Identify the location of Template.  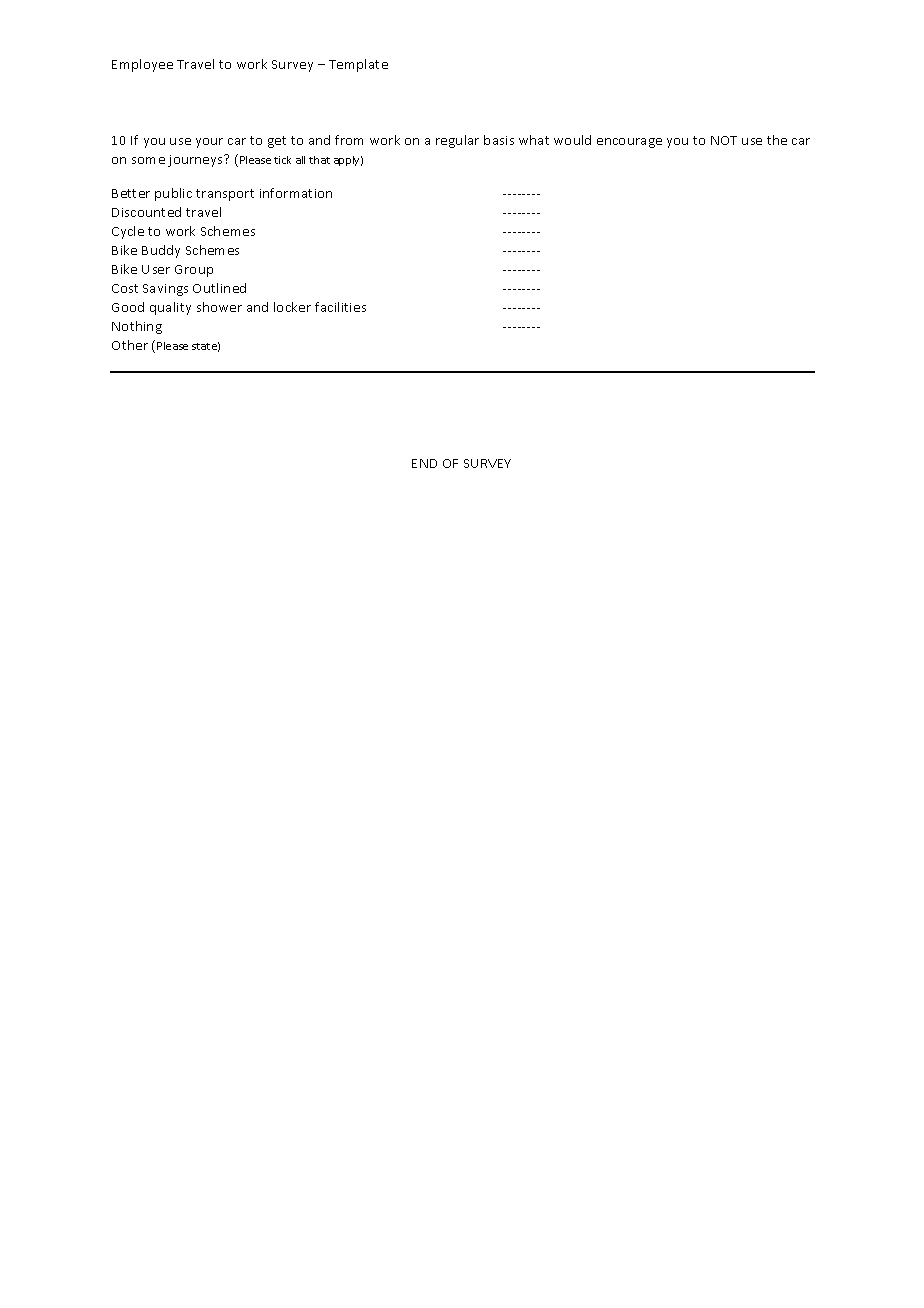
(358, 65).
